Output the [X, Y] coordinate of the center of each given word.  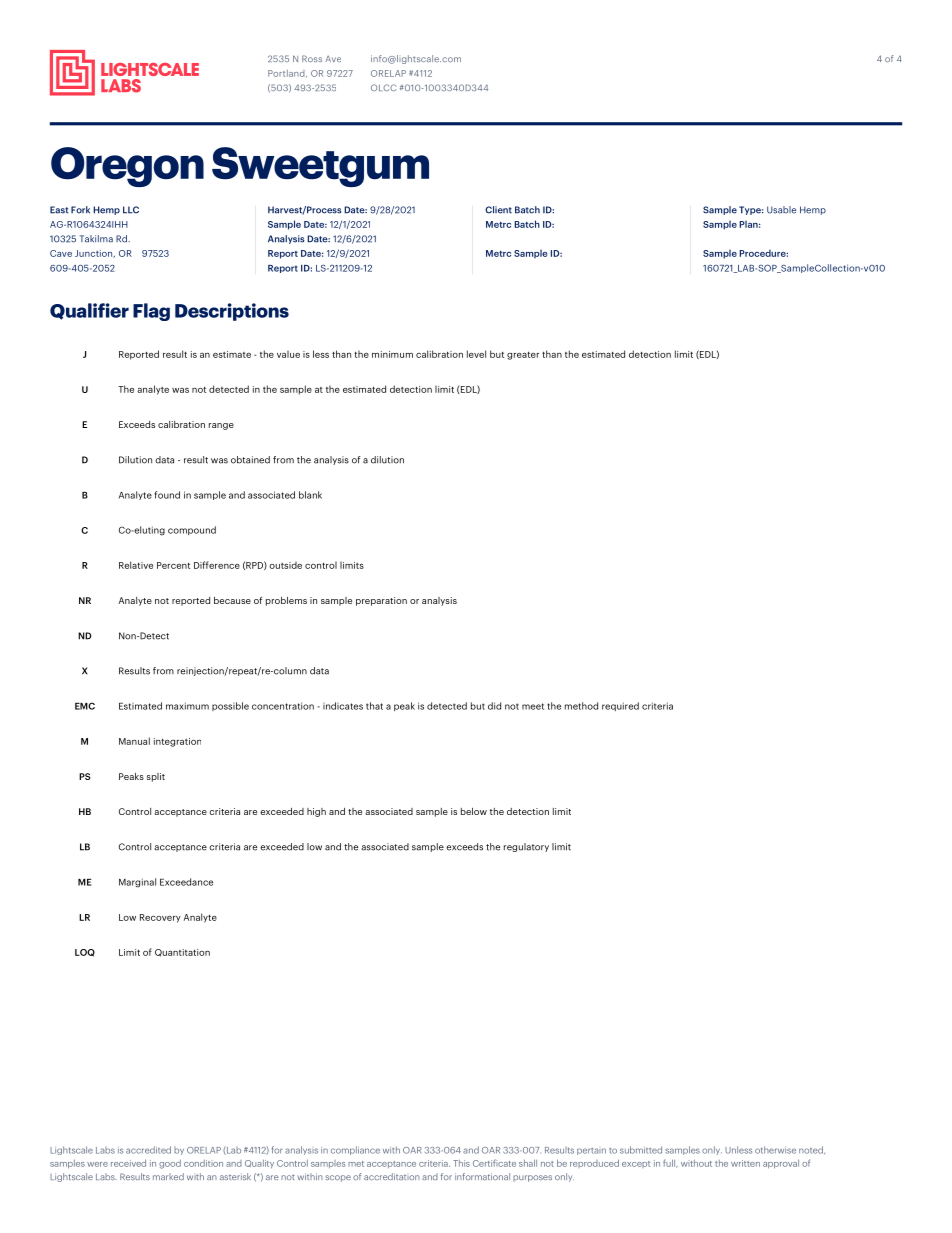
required [620, 706]
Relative [136, 565]
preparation [381, 601]
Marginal [137, 883]
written [745, 1163]
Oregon [127, 167]
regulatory [526, 847]
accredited [148, 1150]
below [474, 811]
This [461, 1163]
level [476, 354]
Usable [781, 210]
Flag [151, 312]
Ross [312, 58]
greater [523, 356]
